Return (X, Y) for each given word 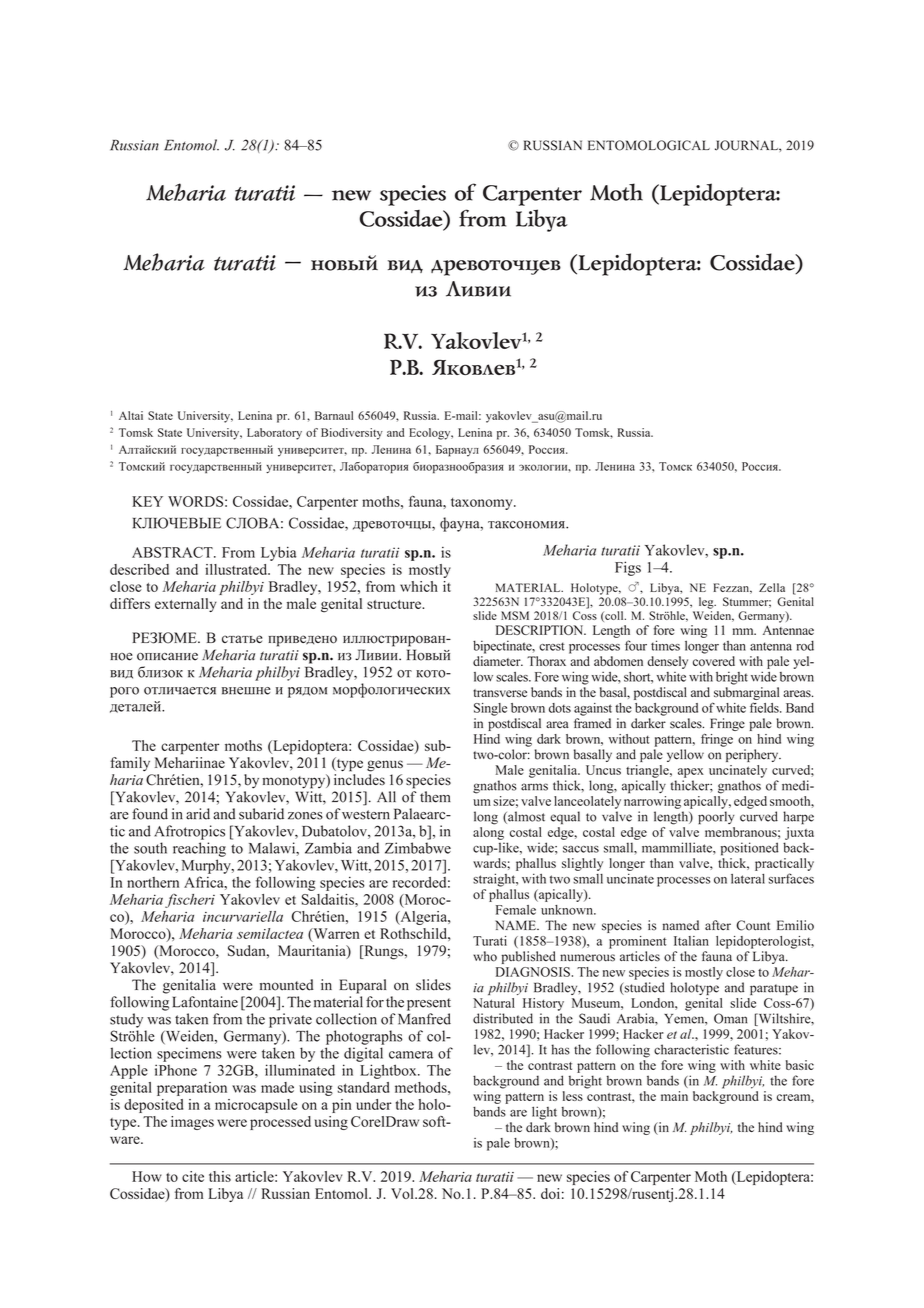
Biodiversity (352, 434)
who (485, 956)
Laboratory (274, 434)
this (220, 1176)
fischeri (190, 901)
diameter (498, 661)
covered (714, 661)
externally (186, 605)
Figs (628, 568)
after (718, 925)
